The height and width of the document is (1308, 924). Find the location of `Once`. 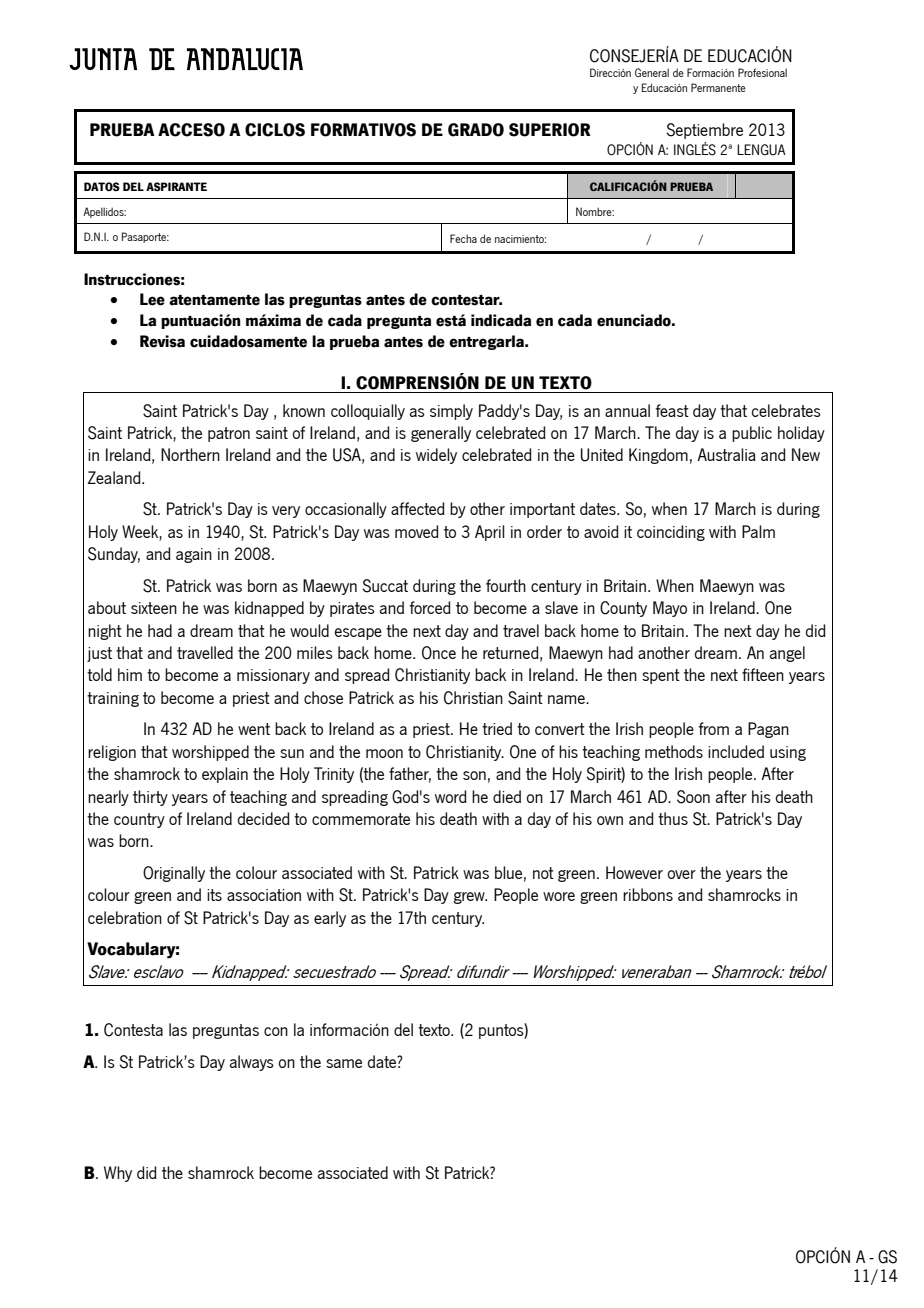

Once is located at coordinates (439, 653).
